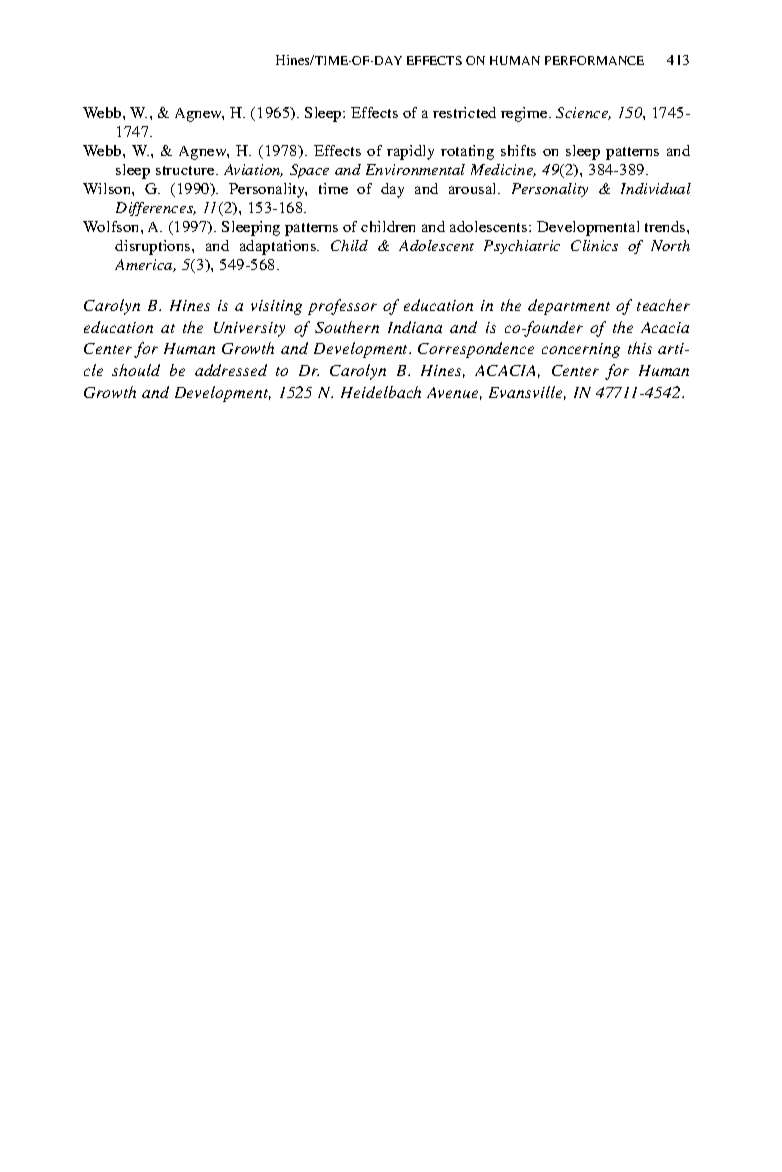 This image has width=782, height=1172. What do you see at coordinates (342, 307) in the image?
I see `professor` at bounding box center [342, 307].
